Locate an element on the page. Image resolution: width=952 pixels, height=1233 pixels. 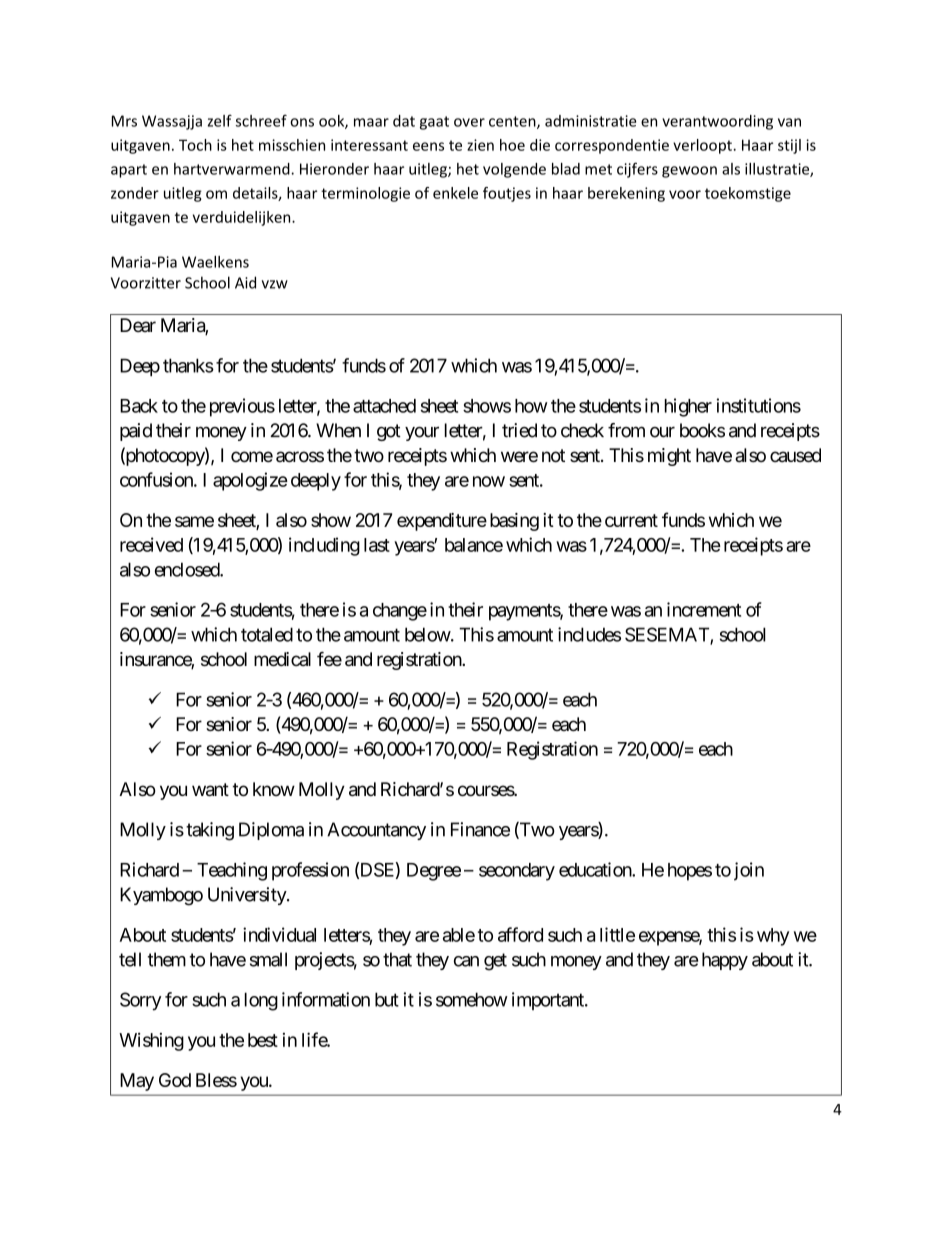
God is located at coordinates (175, 1080).
